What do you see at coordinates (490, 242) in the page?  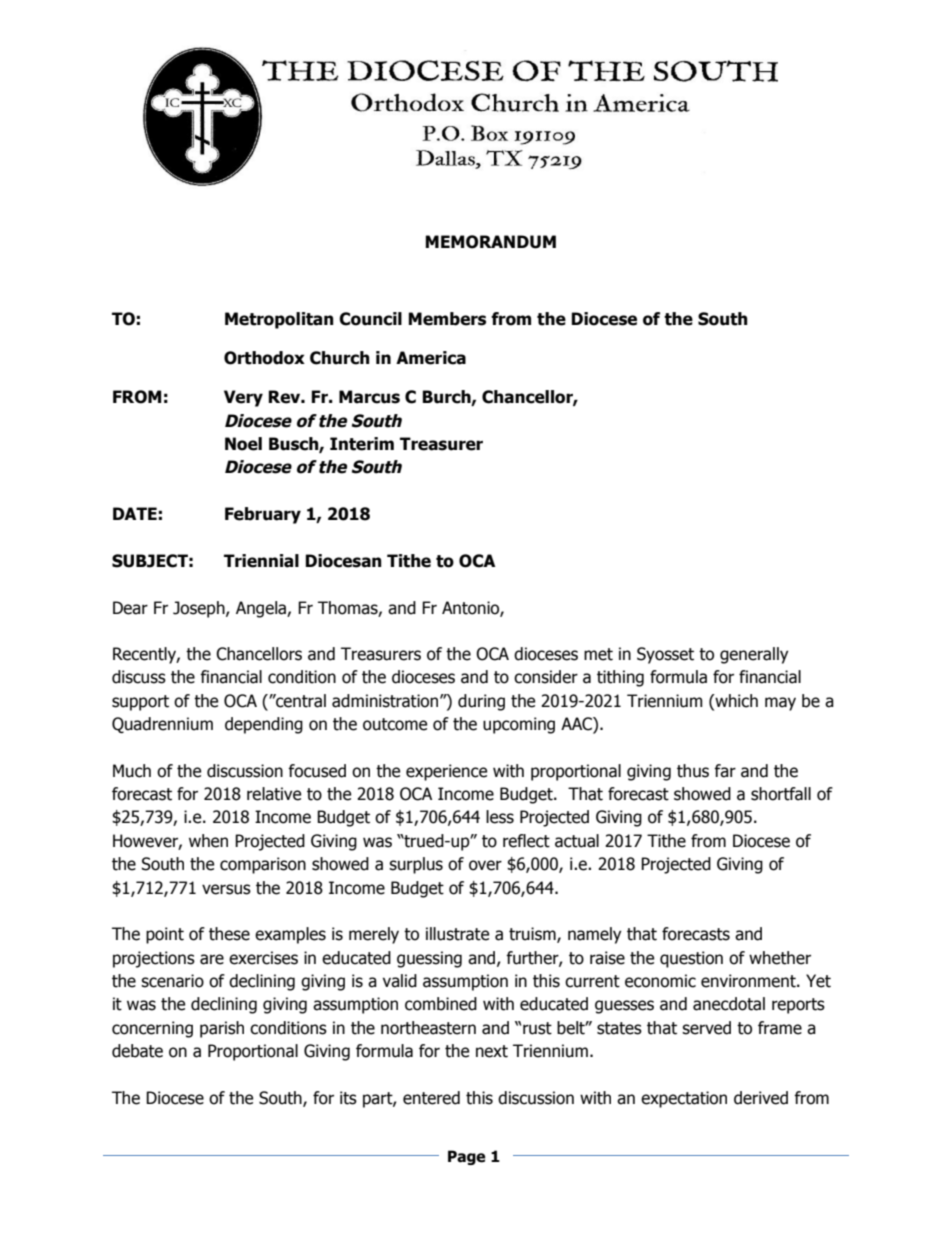 I see `MEMORANDUM` at bounding box center [490, 242].
